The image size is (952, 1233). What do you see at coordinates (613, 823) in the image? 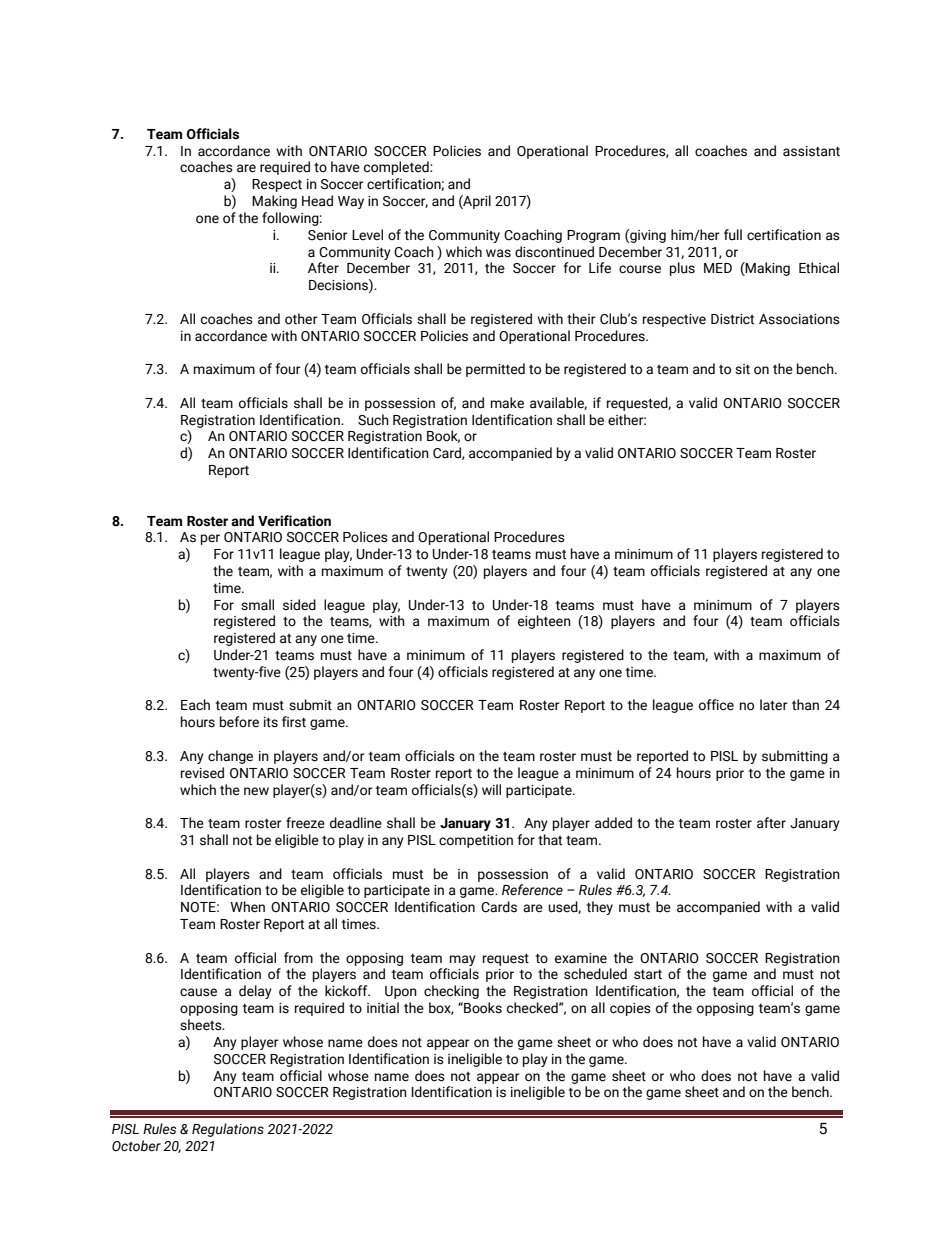
I see `added` at bounding box center [613, 823].
